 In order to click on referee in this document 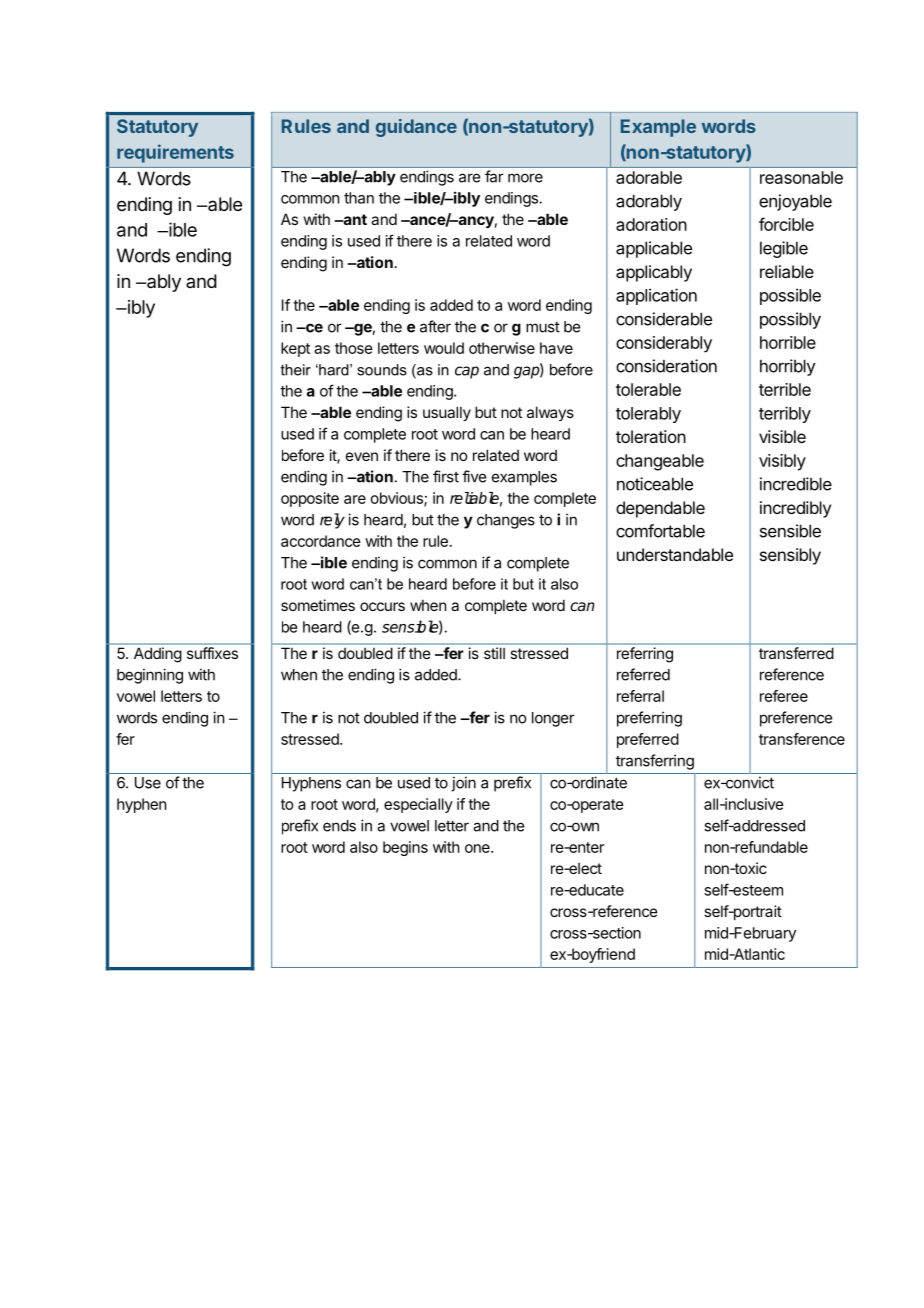, I will do `click(784, 696)`.
